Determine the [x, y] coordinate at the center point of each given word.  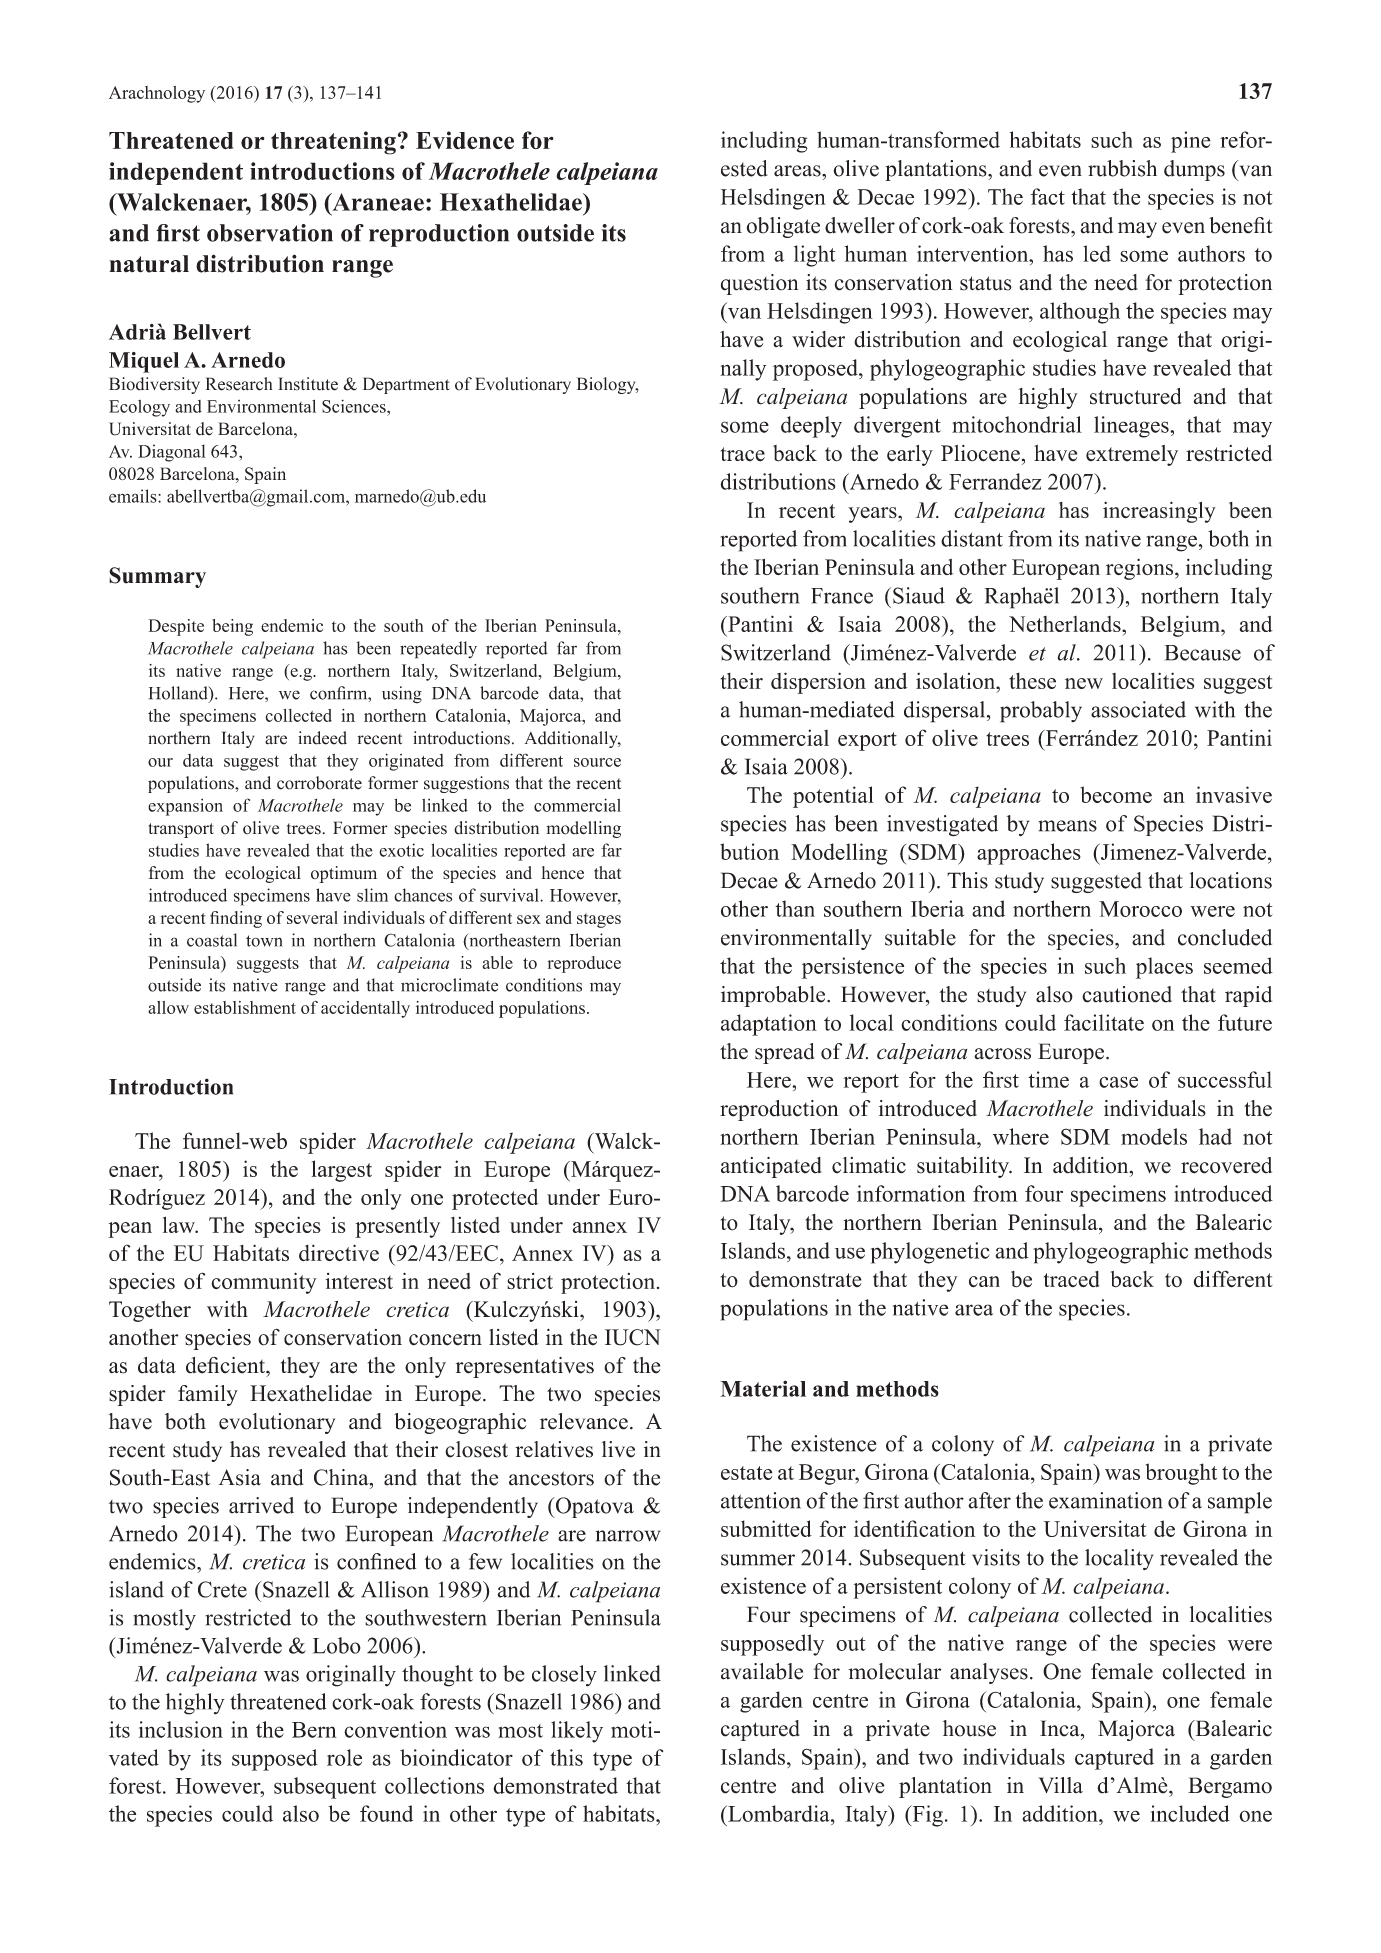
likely [577, 1732]
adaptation [769, 1025]
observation [270, 233]
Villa [1060, 1785]
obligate [783, 227]
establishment [245, 1007]
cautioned [1127, 994]
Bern [314, 1730]
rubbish [1122, 168]
